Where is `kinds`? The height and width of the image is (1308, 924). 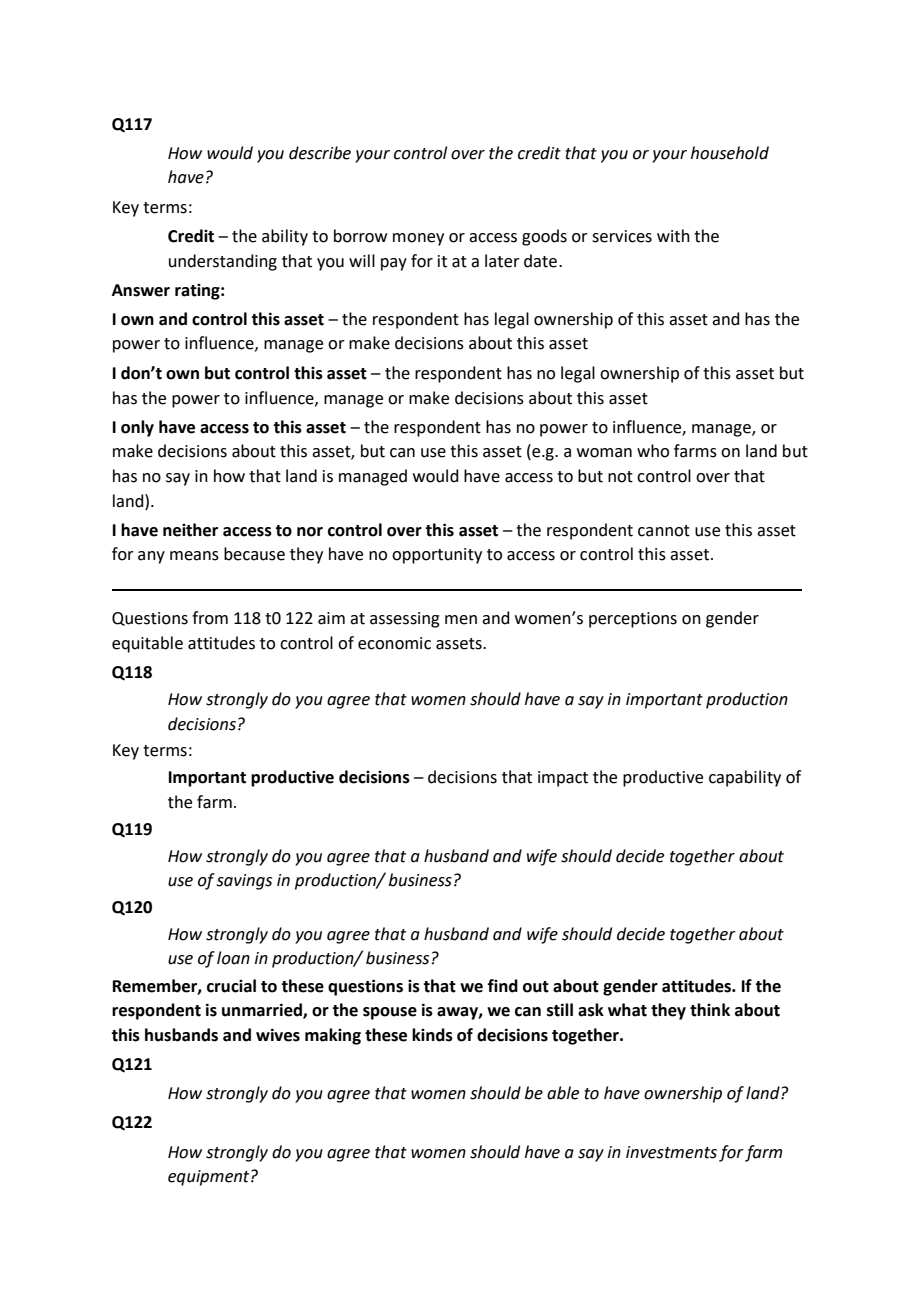
kinds is located at coordinates (432, 1035).
